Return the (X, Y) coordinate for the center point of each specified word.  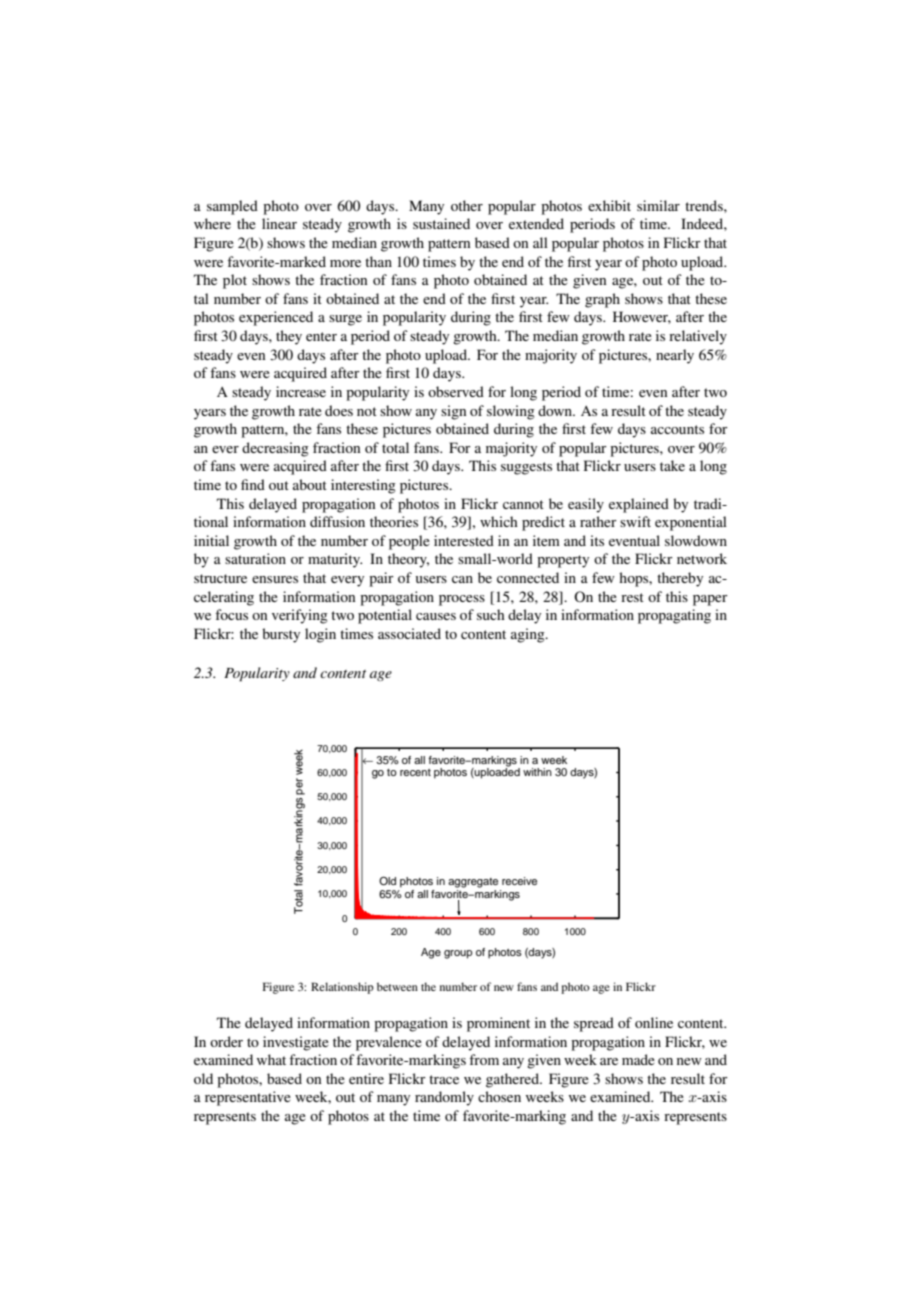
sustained (441, 223)
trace (444, 1079)
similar (658, 205)
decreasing (275, 449)
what (271, 1059)
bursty (281, 635)
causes (436, 616)
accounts (677, 429)
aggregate (473, 883)
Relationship (342, 988)
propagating (674, 616)
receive (519, 881)
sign (453, 412)
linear (279, 223)
